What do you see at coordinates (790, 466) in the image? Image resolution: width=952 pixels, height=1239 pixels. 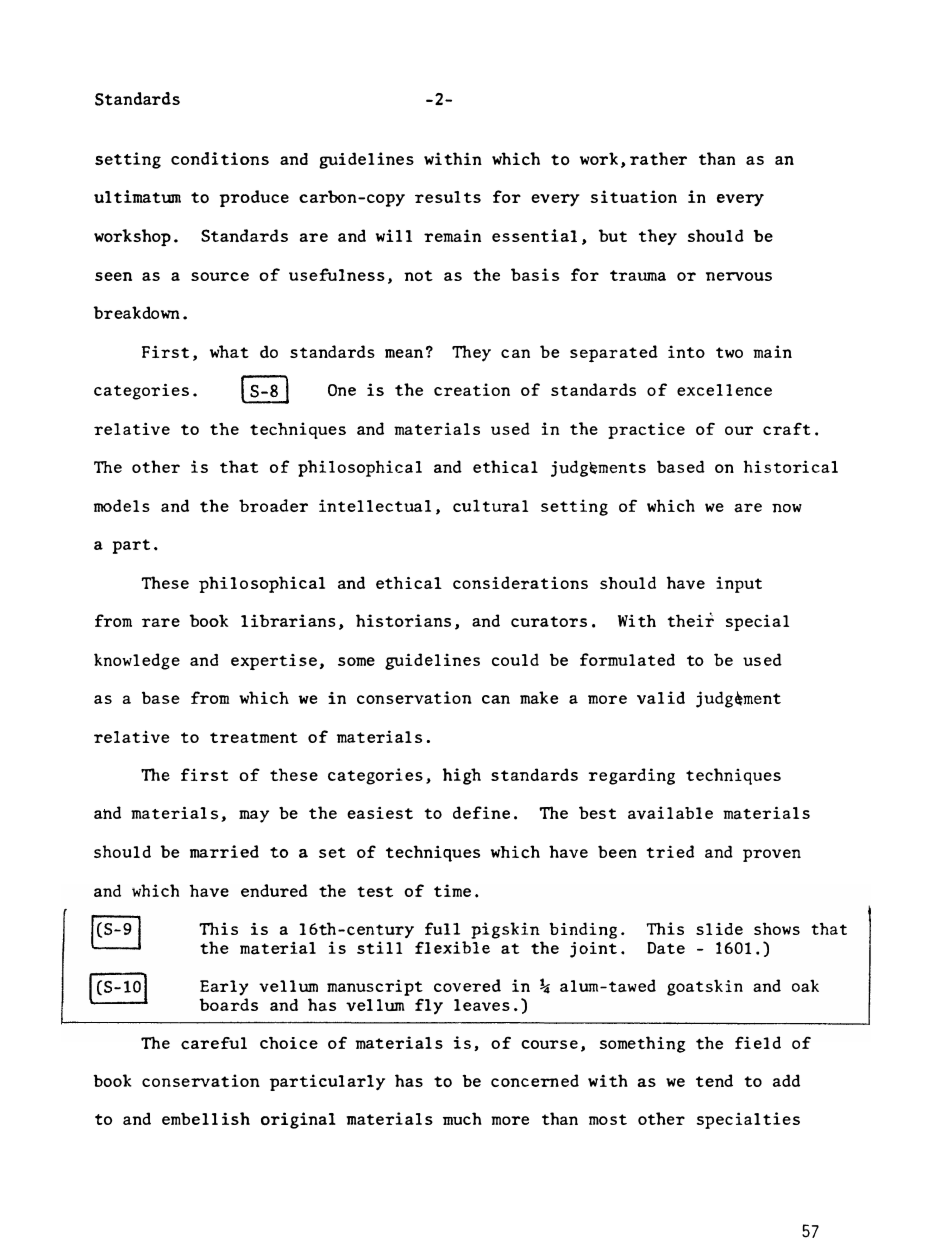 I see `historical` at bounding box center [790, 466].
